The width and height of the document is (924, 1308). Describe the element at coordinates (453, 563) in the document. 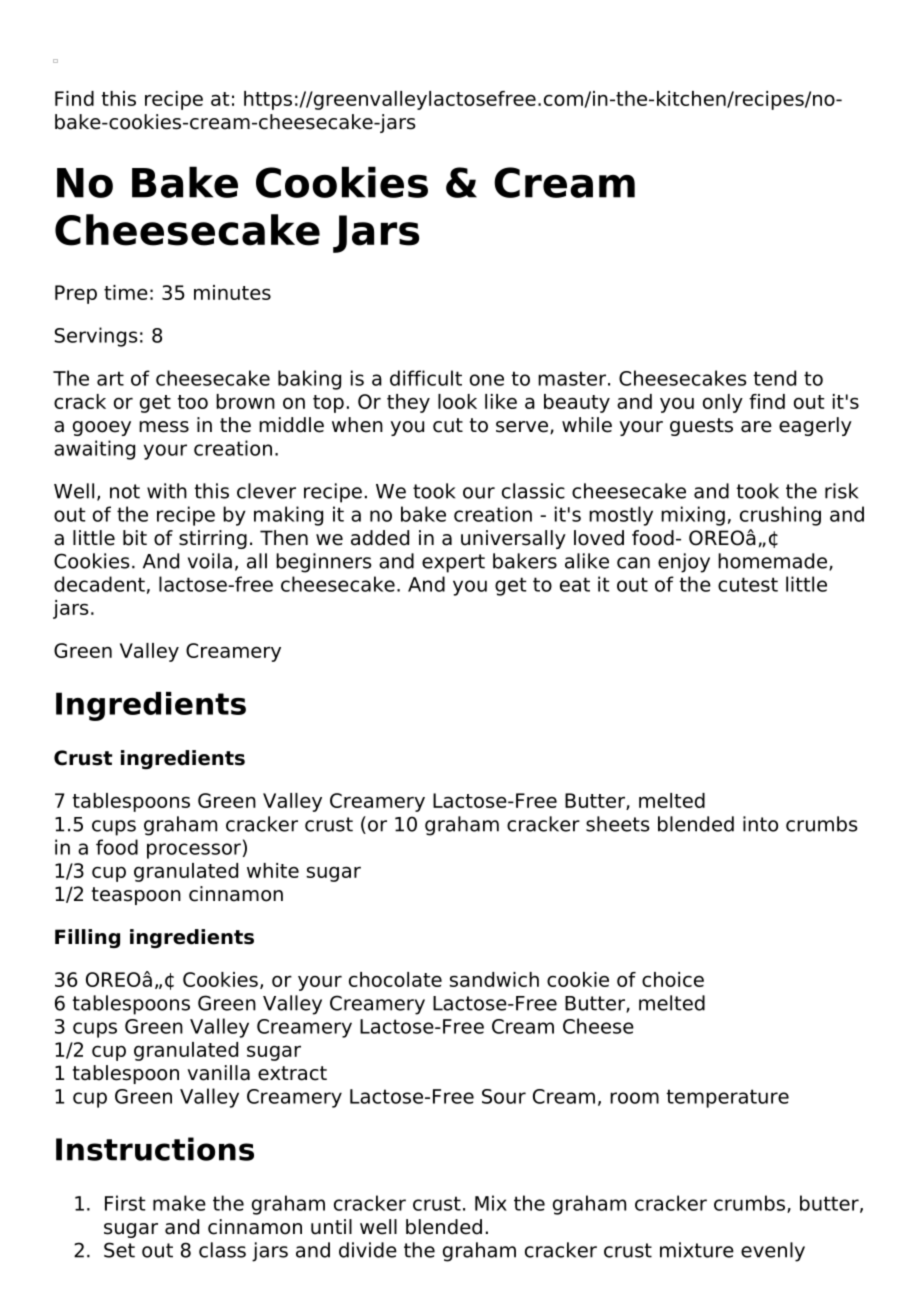

I see `expert` at that location.
